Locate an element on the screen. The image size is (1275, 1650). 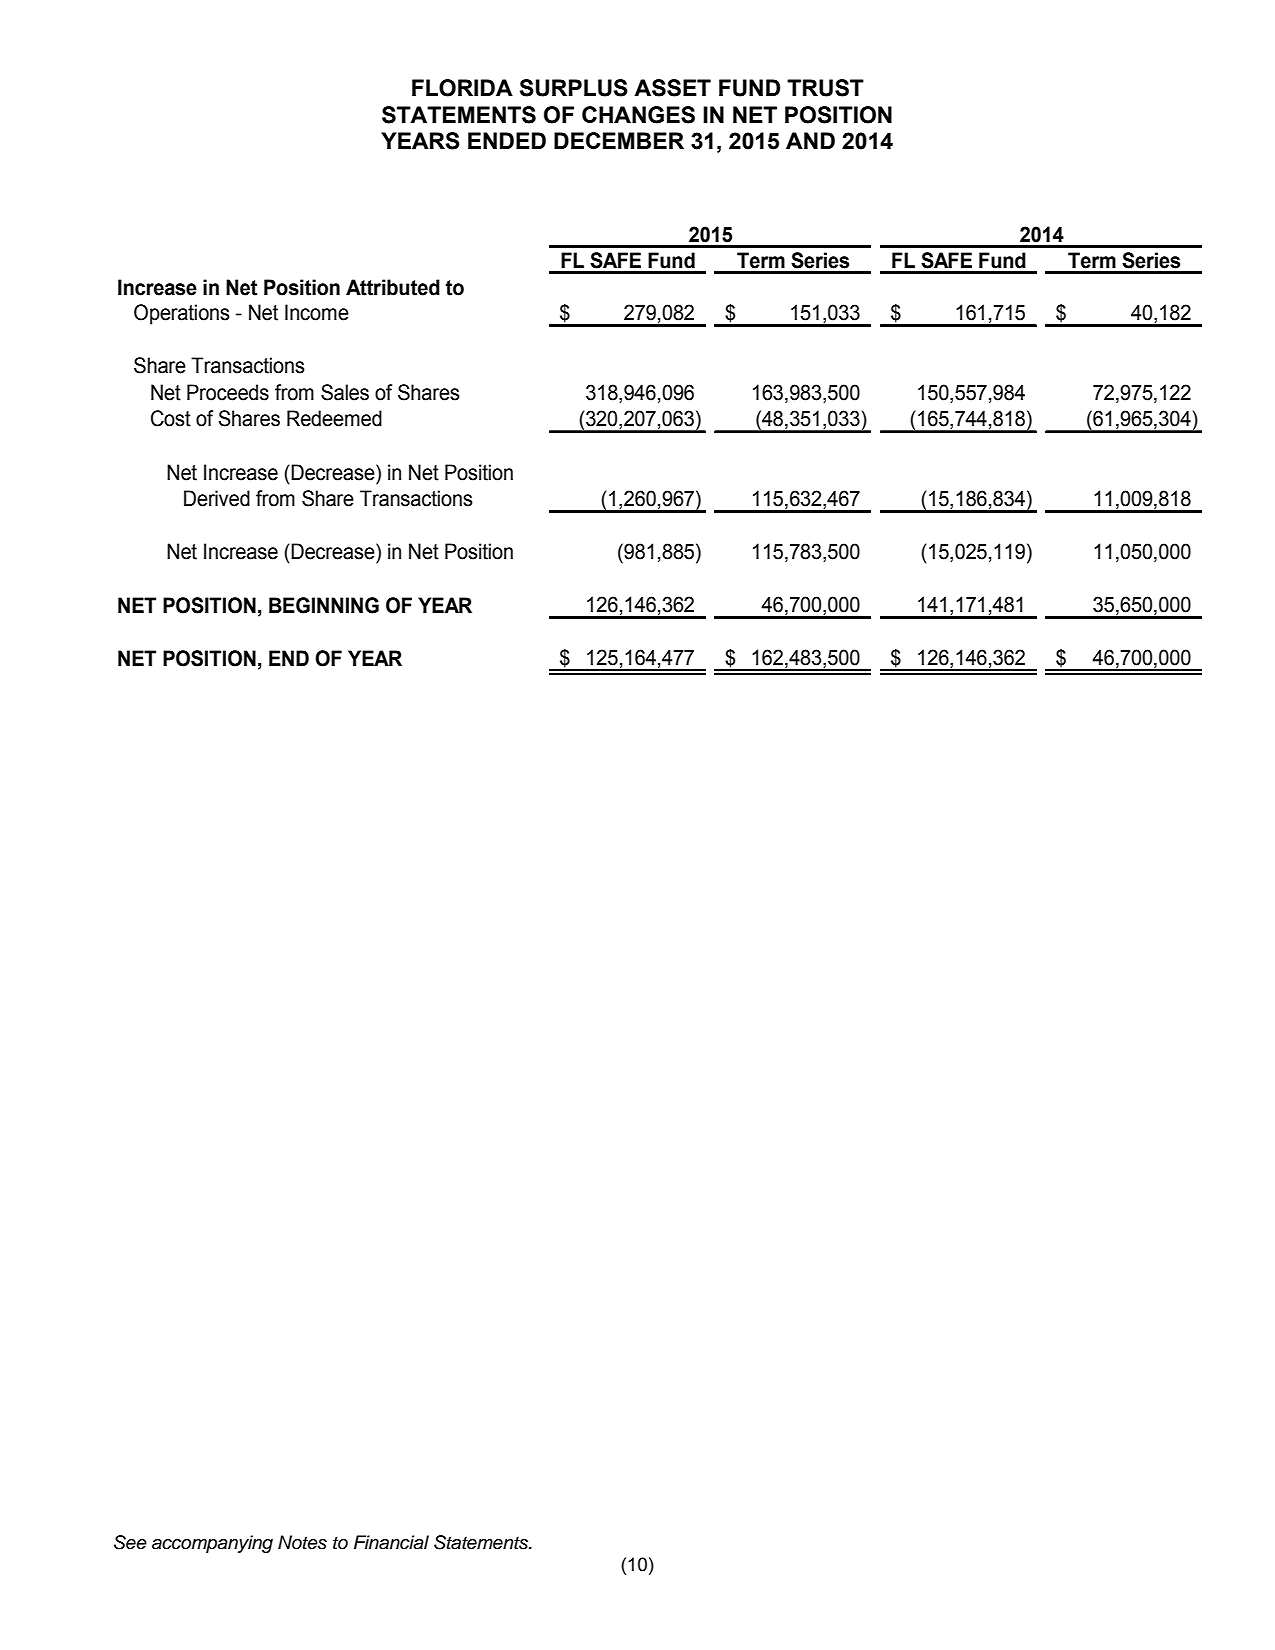
Notes is located at coordinates (302, 1542).
